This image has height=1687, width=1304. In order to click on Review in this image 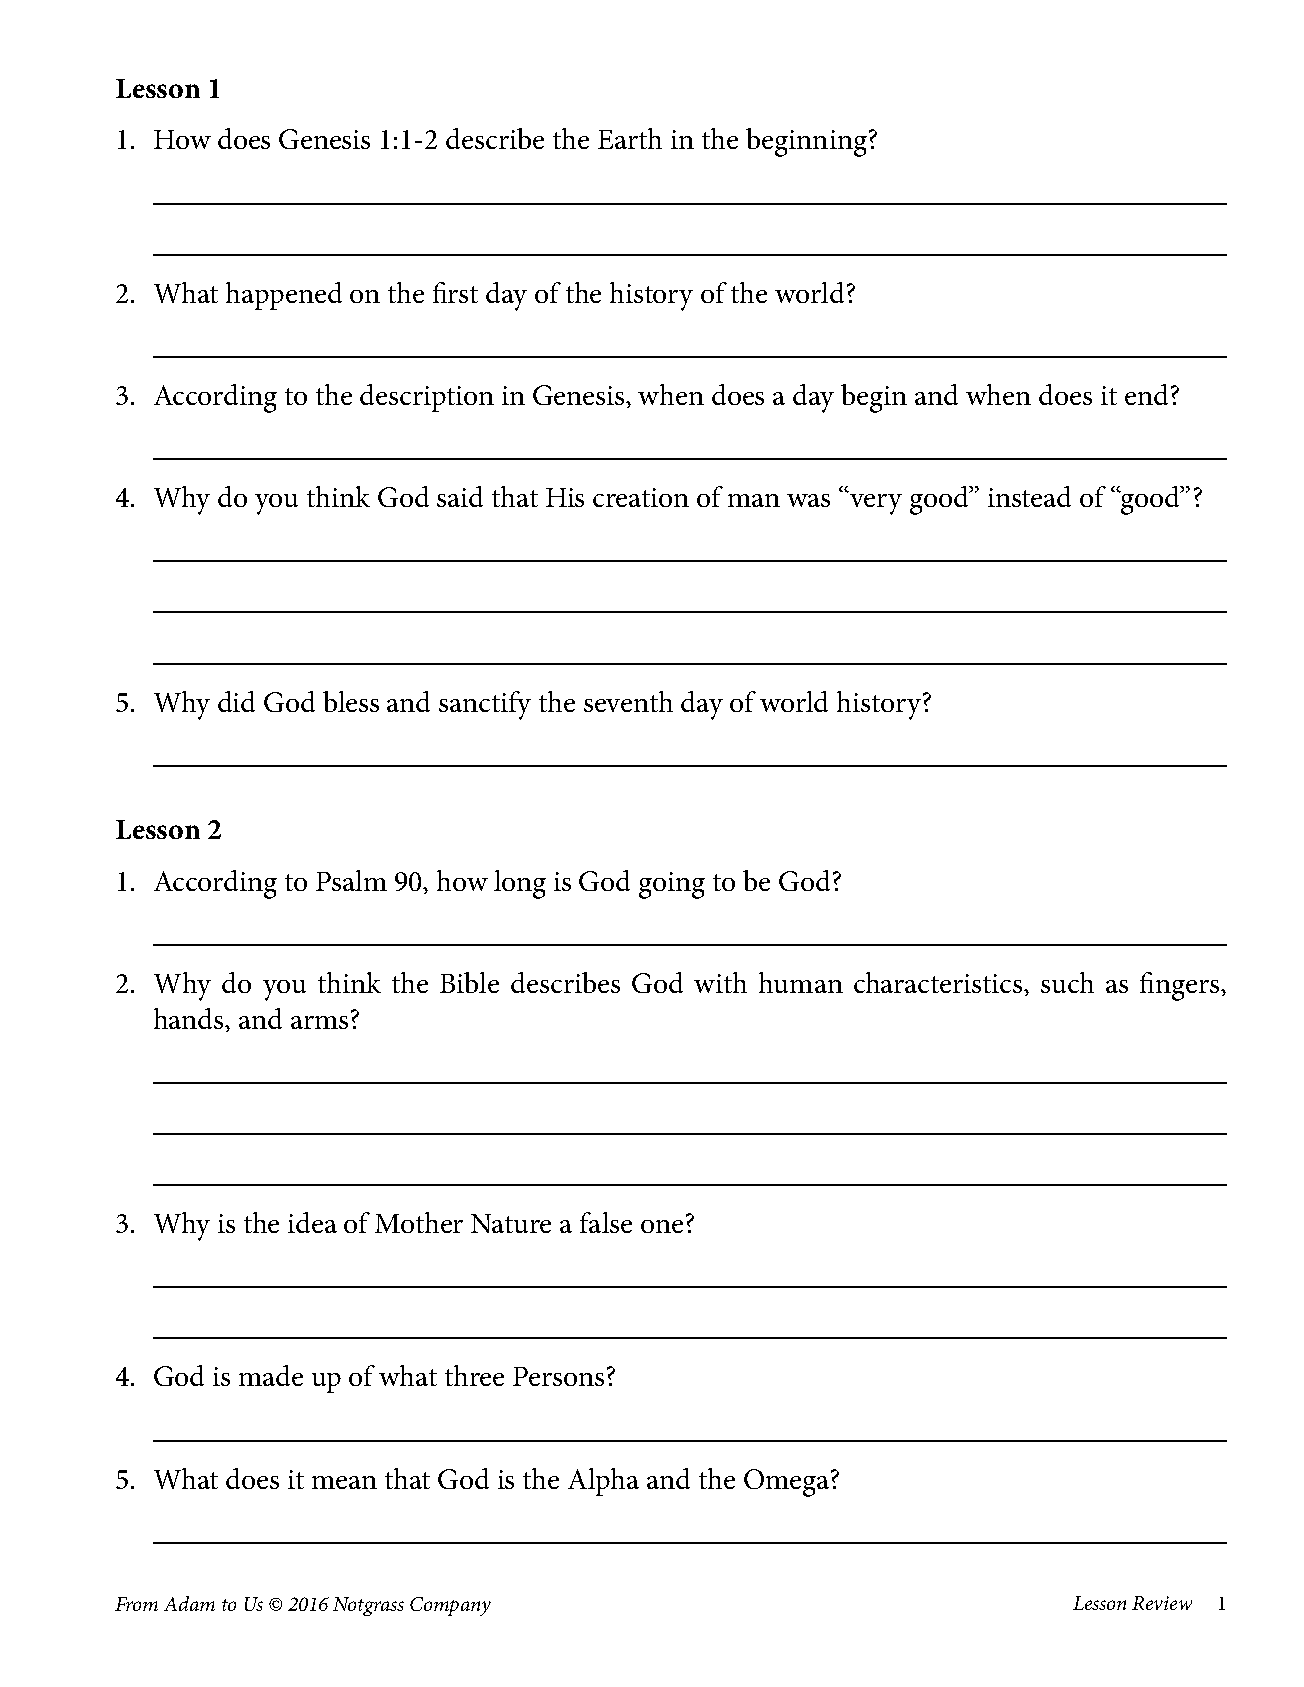, I will do `click(1162, 1603)`.
